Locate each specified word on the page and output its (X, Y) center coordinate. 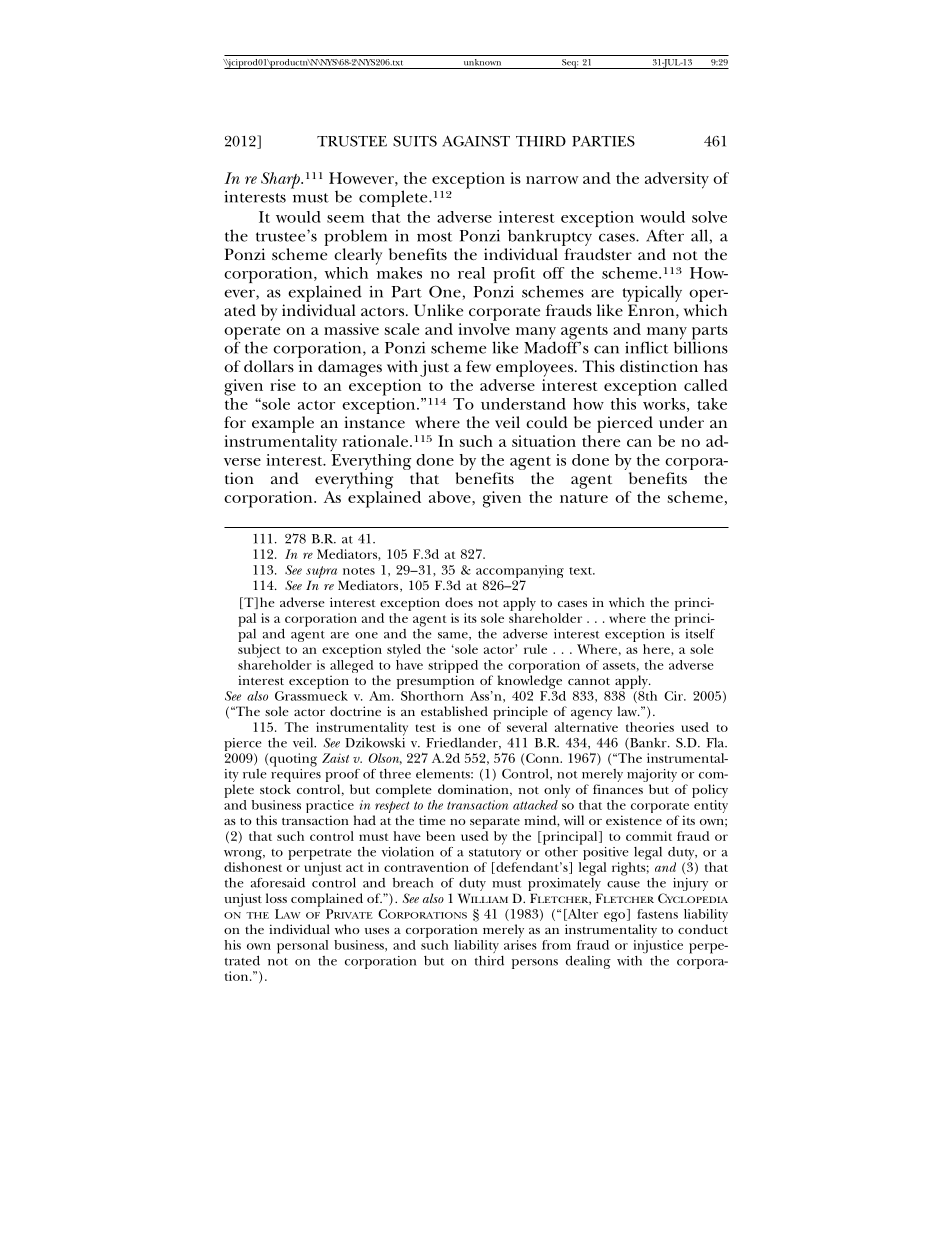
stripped (453, 668)
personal (302, 947)
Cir (674, 696)
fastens (657, 914)
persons (535, 964)
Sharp (281, 180)
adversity (677, 180)
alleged (351, 666)
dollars (269, 366)
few (478, 366)
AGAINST (476, 141)
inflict (646, 347)
